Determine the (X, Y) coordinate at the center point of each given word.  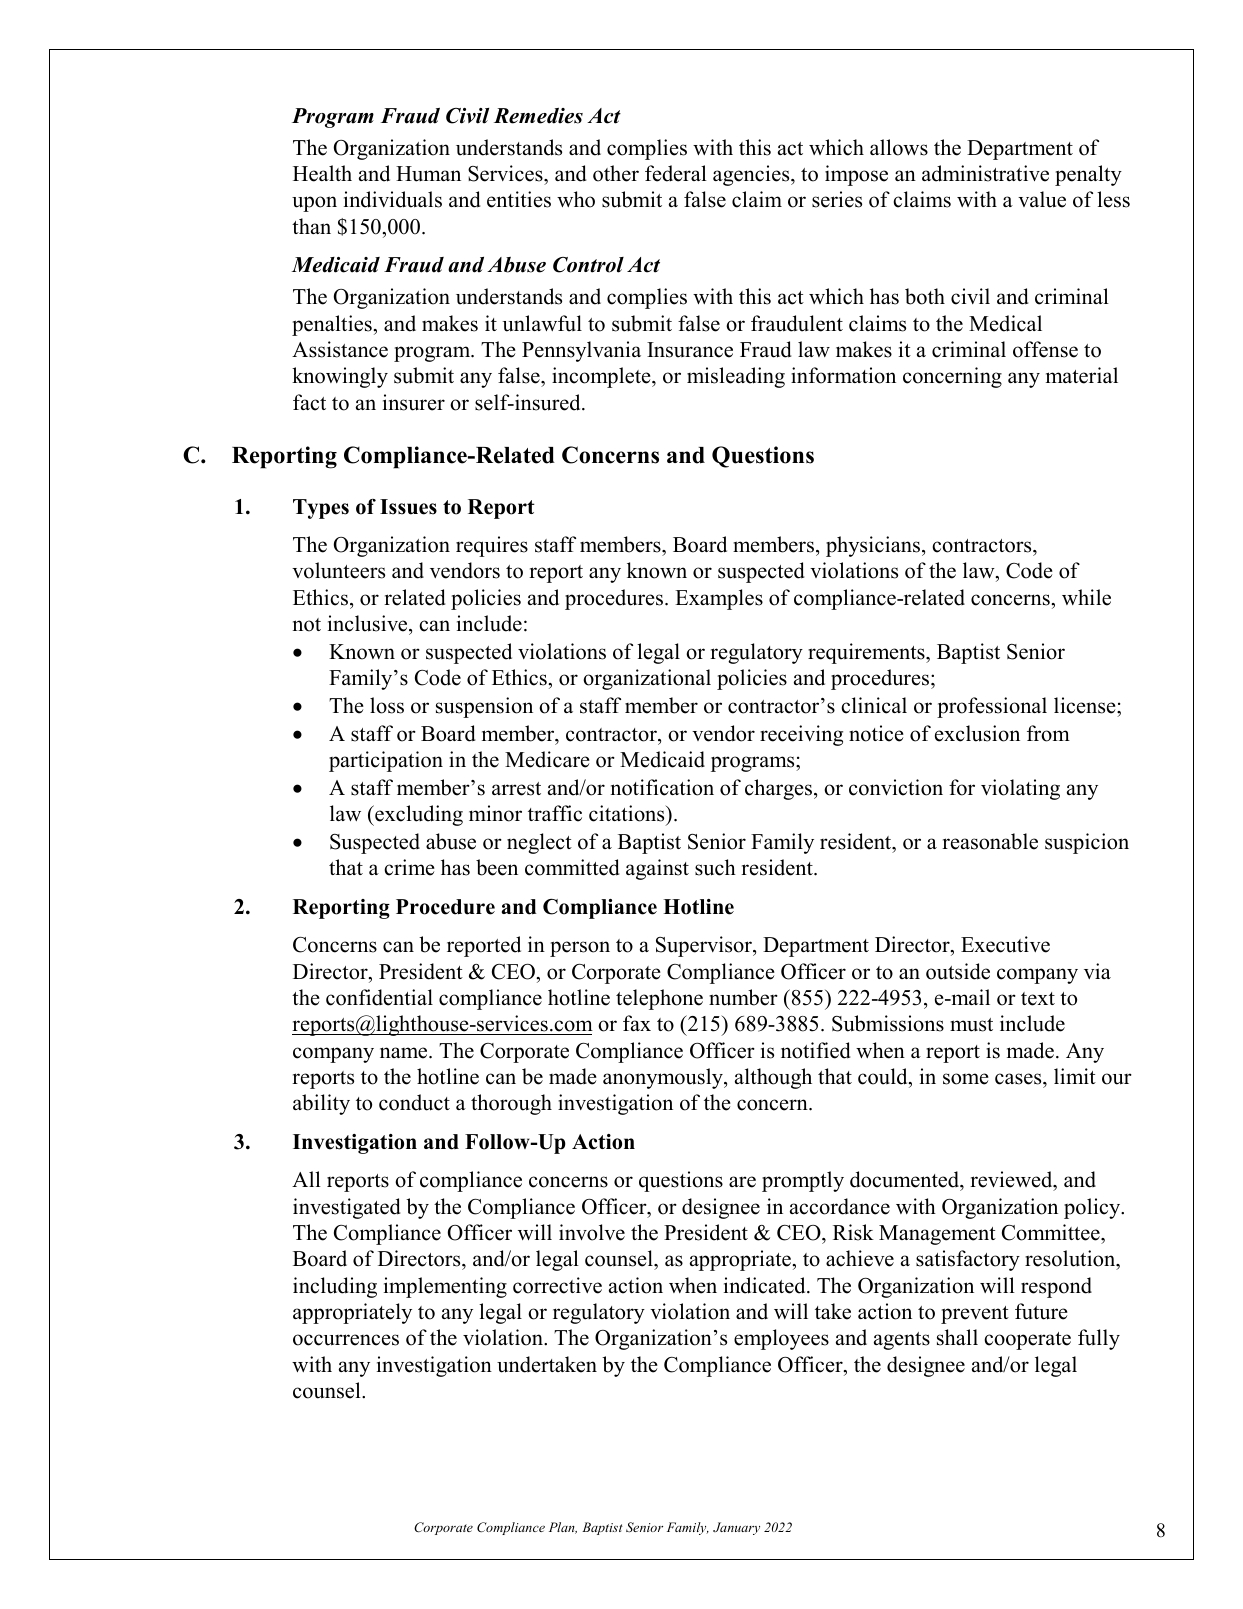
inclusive (369, 623)
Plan (563, 1528)
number (743, 997)
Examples (719, 599)
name (405, 1053)
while (1086, 597)
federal (676, 173)
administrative (985, 173)
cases (1019, 1079)
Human (428, 174)
